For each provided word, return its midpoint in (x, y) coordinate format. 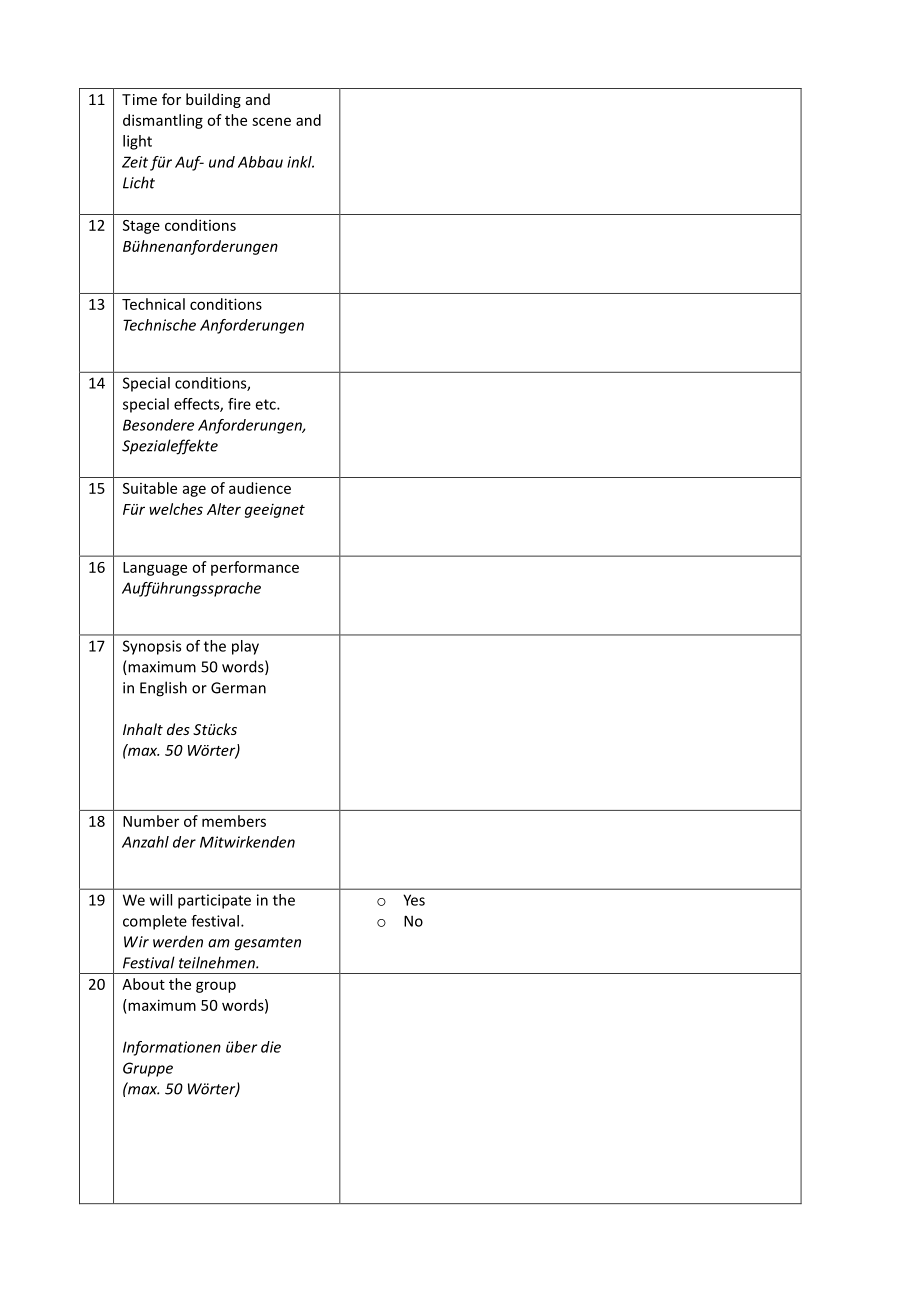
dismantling (163, 121)
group (216, 987)
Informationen (172, 1048)
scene (271, 121)
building (213, 100)
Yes (414, 900)
